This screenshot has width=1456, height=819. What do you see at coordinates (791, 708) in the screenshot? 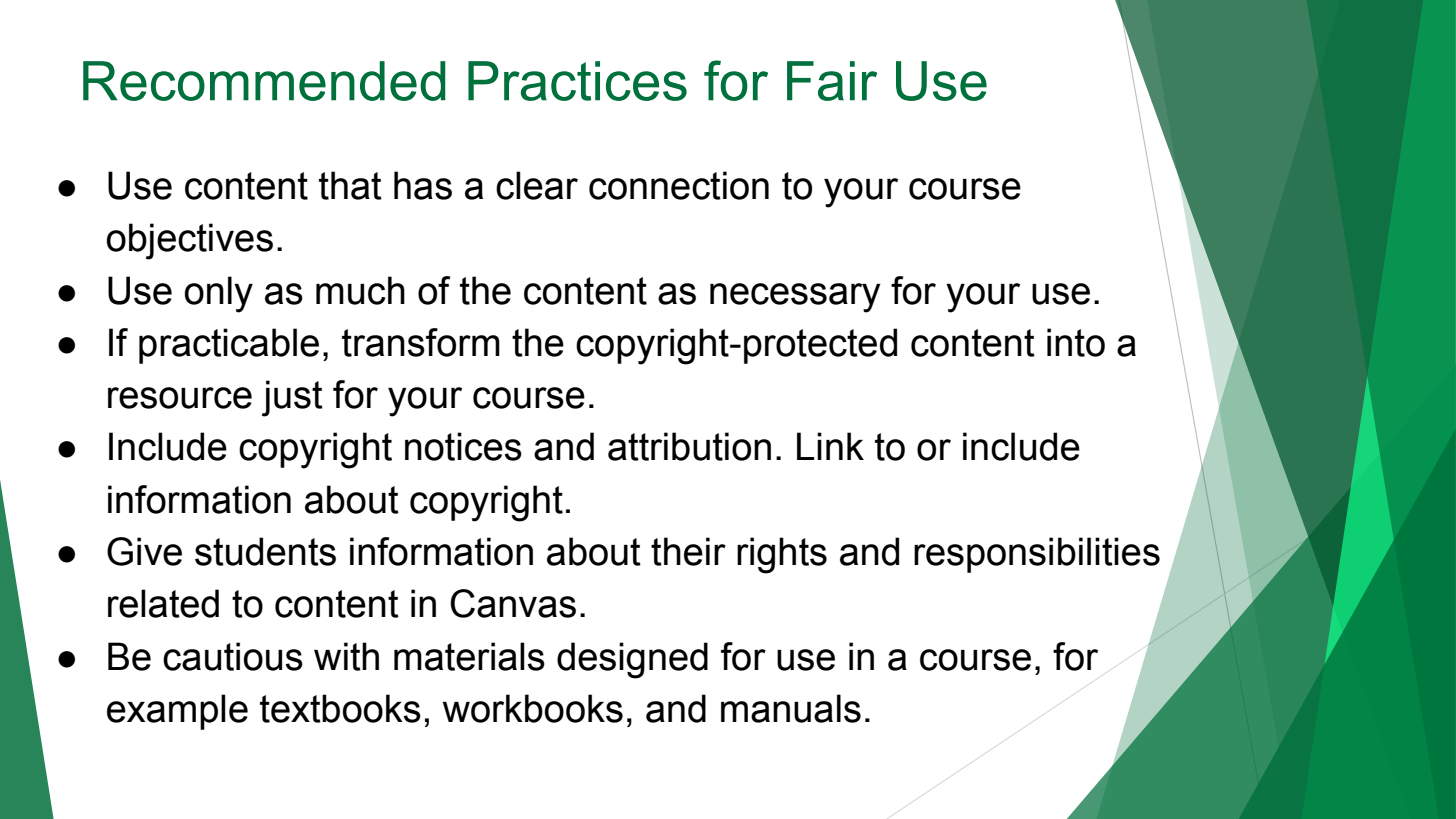
I see `manuals` at bounding box center [791, 708].
